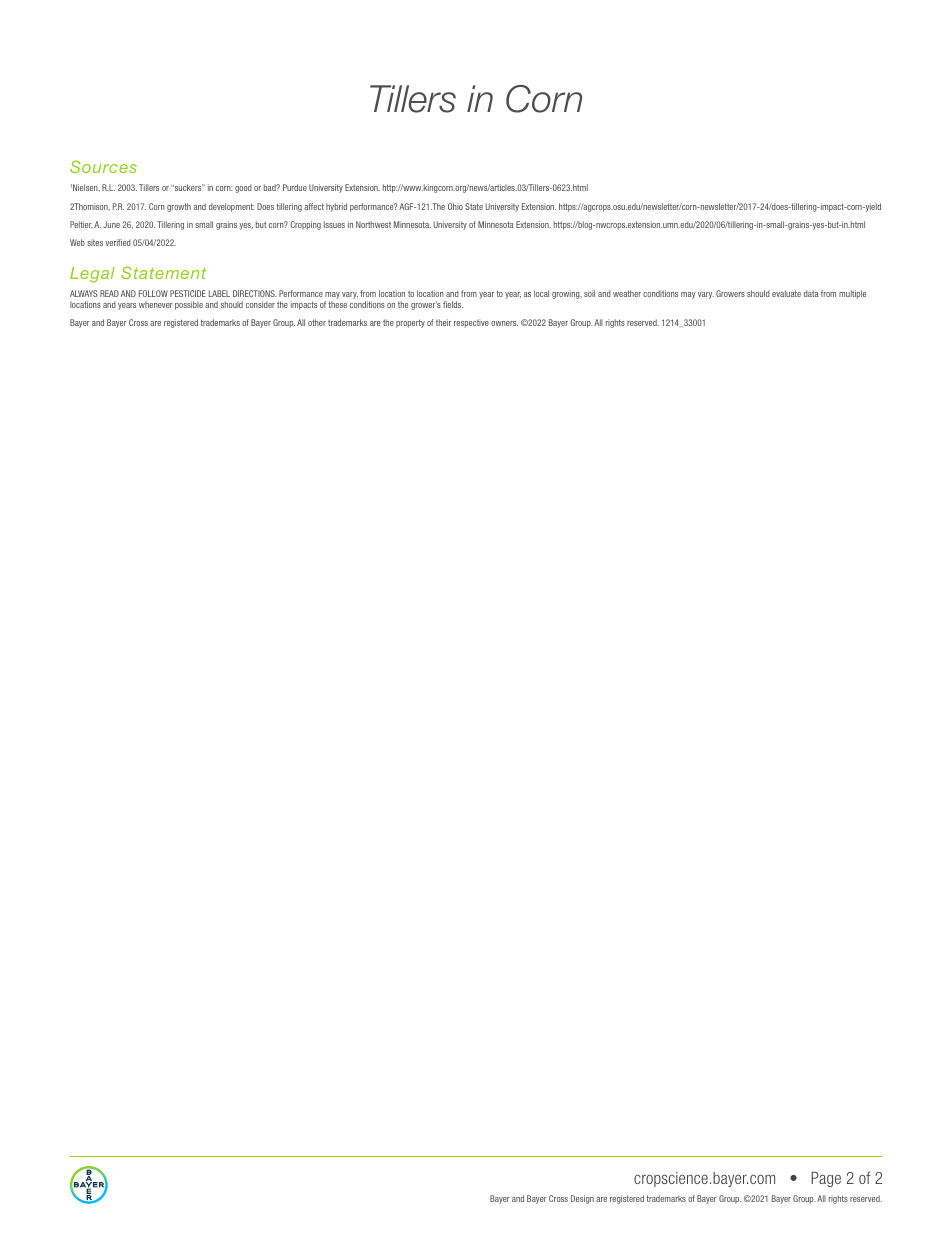 This image has width=952, height=1233. Describe the element at coordinates (786, 293) in the image. I see `evaluate` at that location.
